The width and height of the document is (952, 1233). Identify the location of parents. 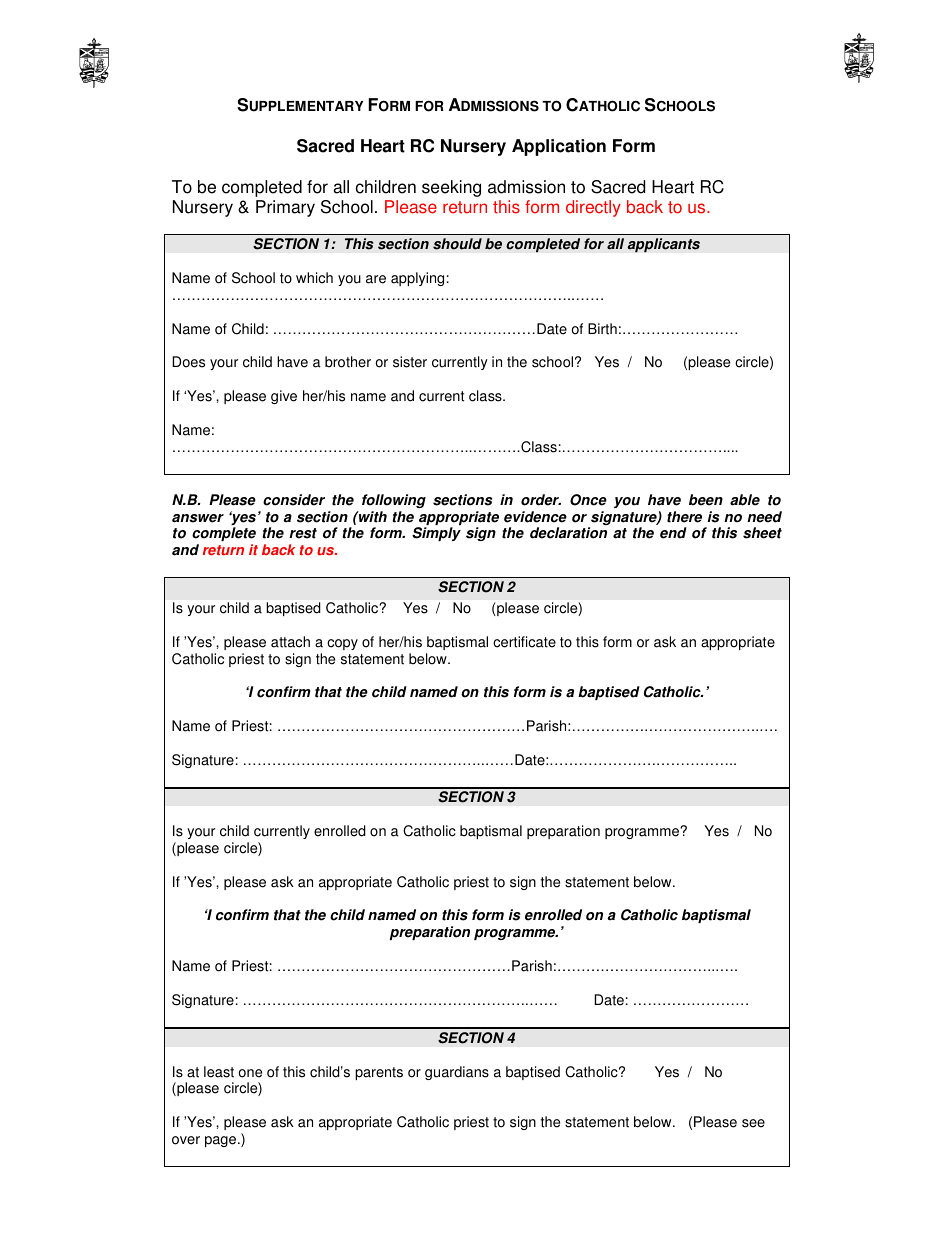
(379, 1073).
